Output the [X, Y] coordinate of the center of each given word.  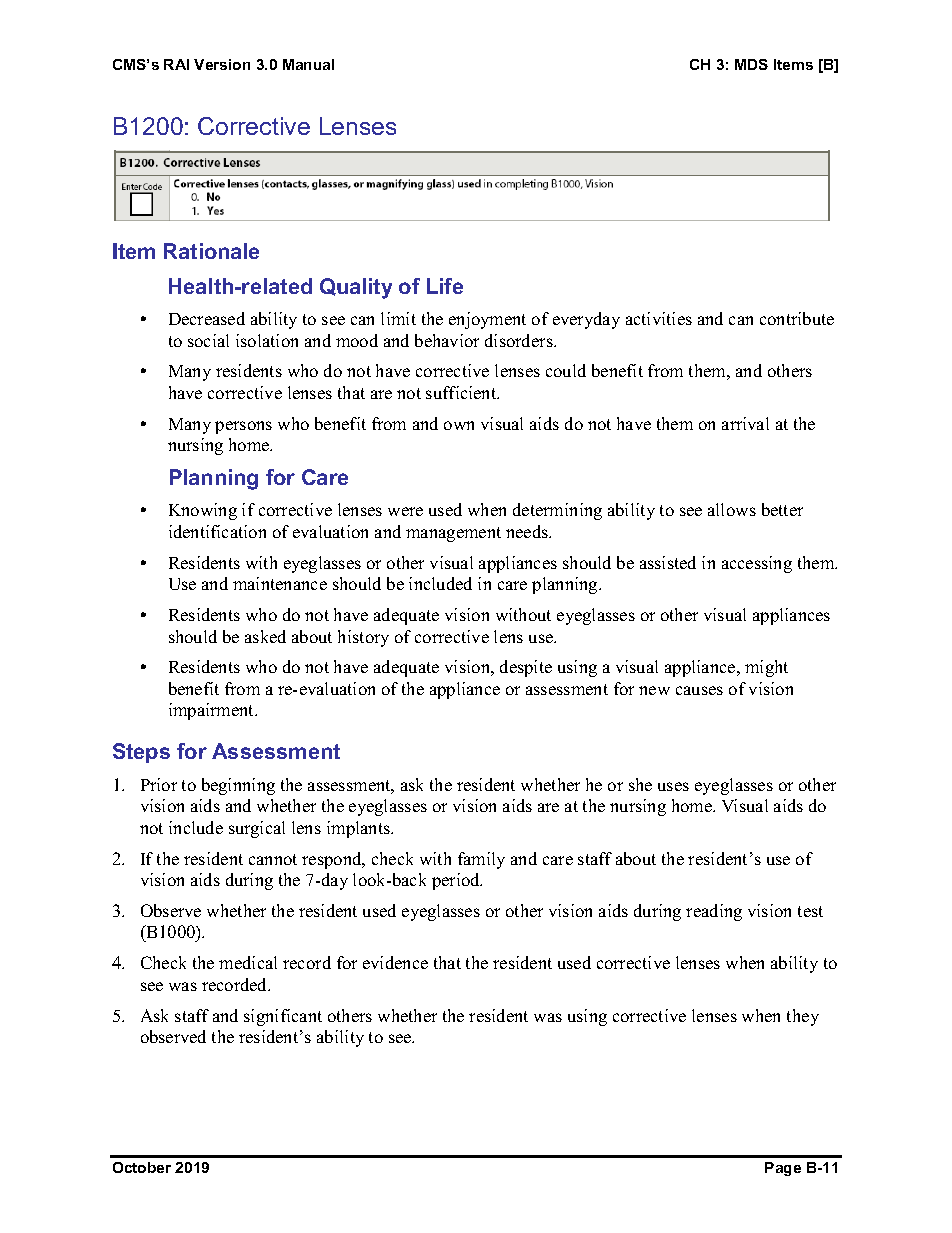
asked [265, 636]
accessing [757, 564]
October [142, 1167]
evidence [395, 962]
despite [526, 668]
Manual [308, 64]
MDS [751, 64]
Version [222, 64]
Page [783, 1169]
